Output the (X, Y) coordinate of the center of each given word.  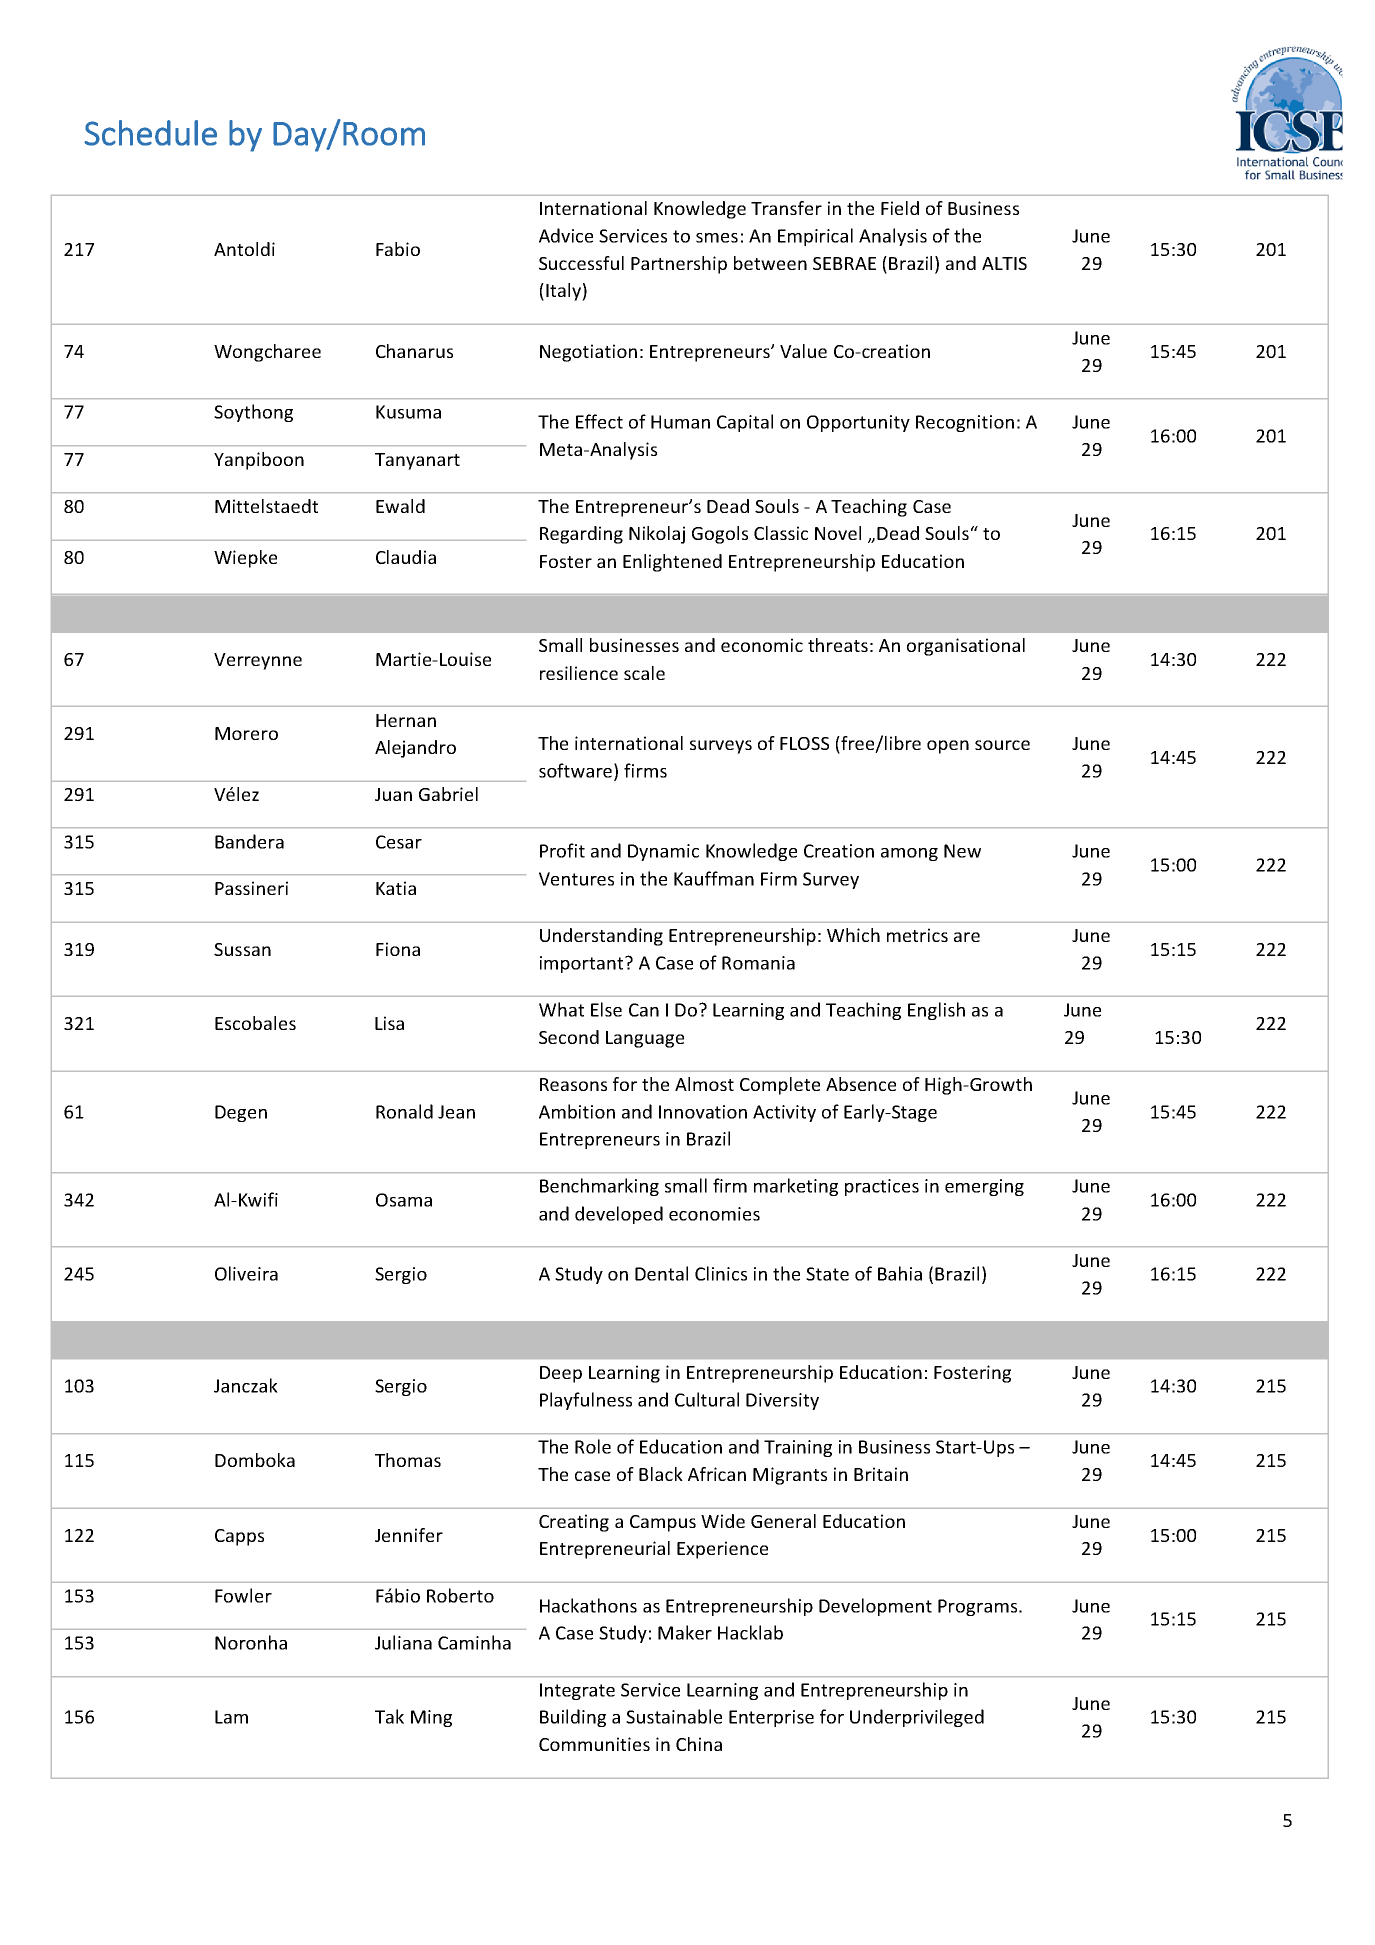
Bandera (249, 841)
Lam (231, 1717)
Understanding (601, 937)
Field (900, 208)
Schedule (150, 133)
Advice (566, 235)
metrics (917, 935)
